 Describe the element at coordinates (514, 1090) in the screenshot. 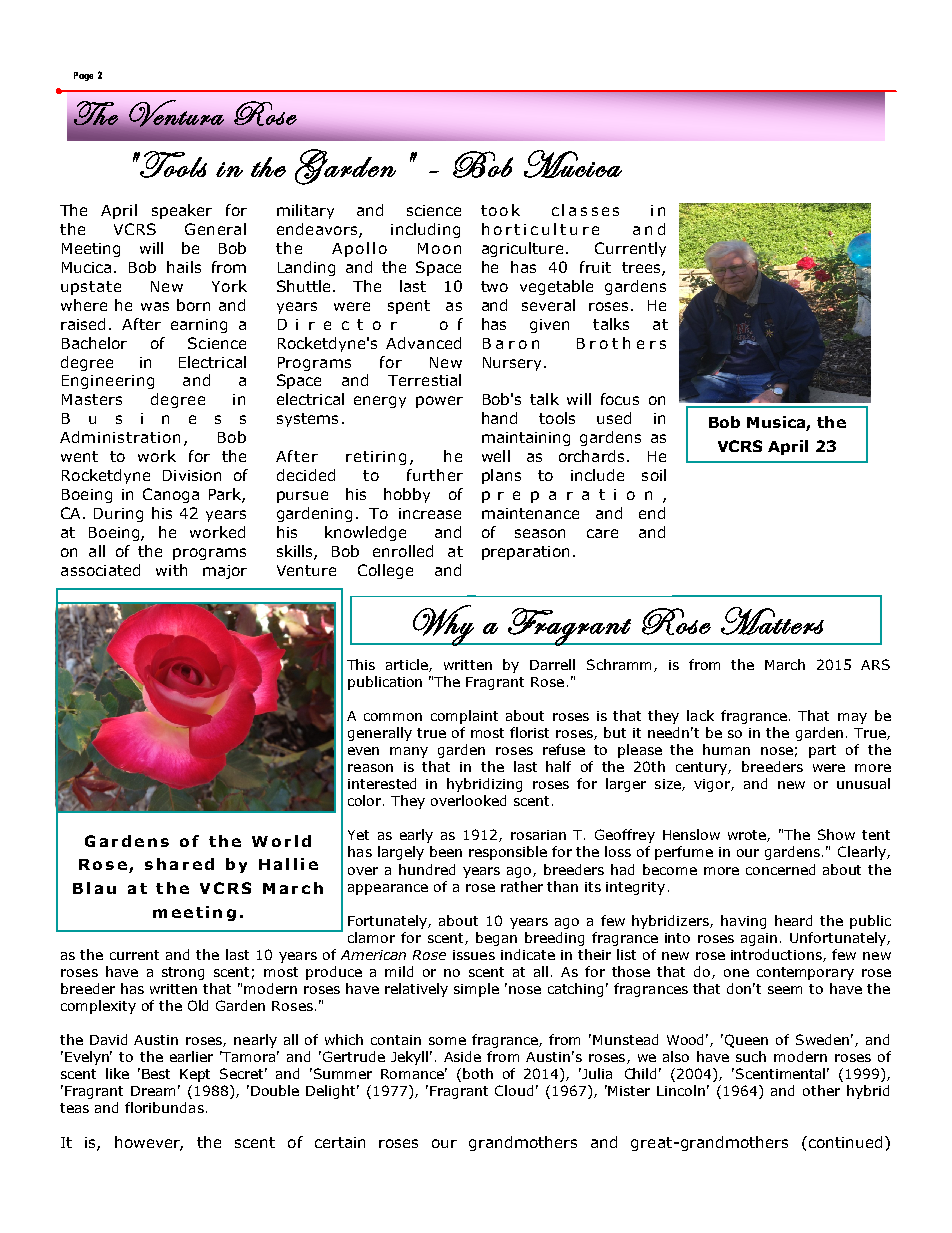

I see `Cloud` at that location.
